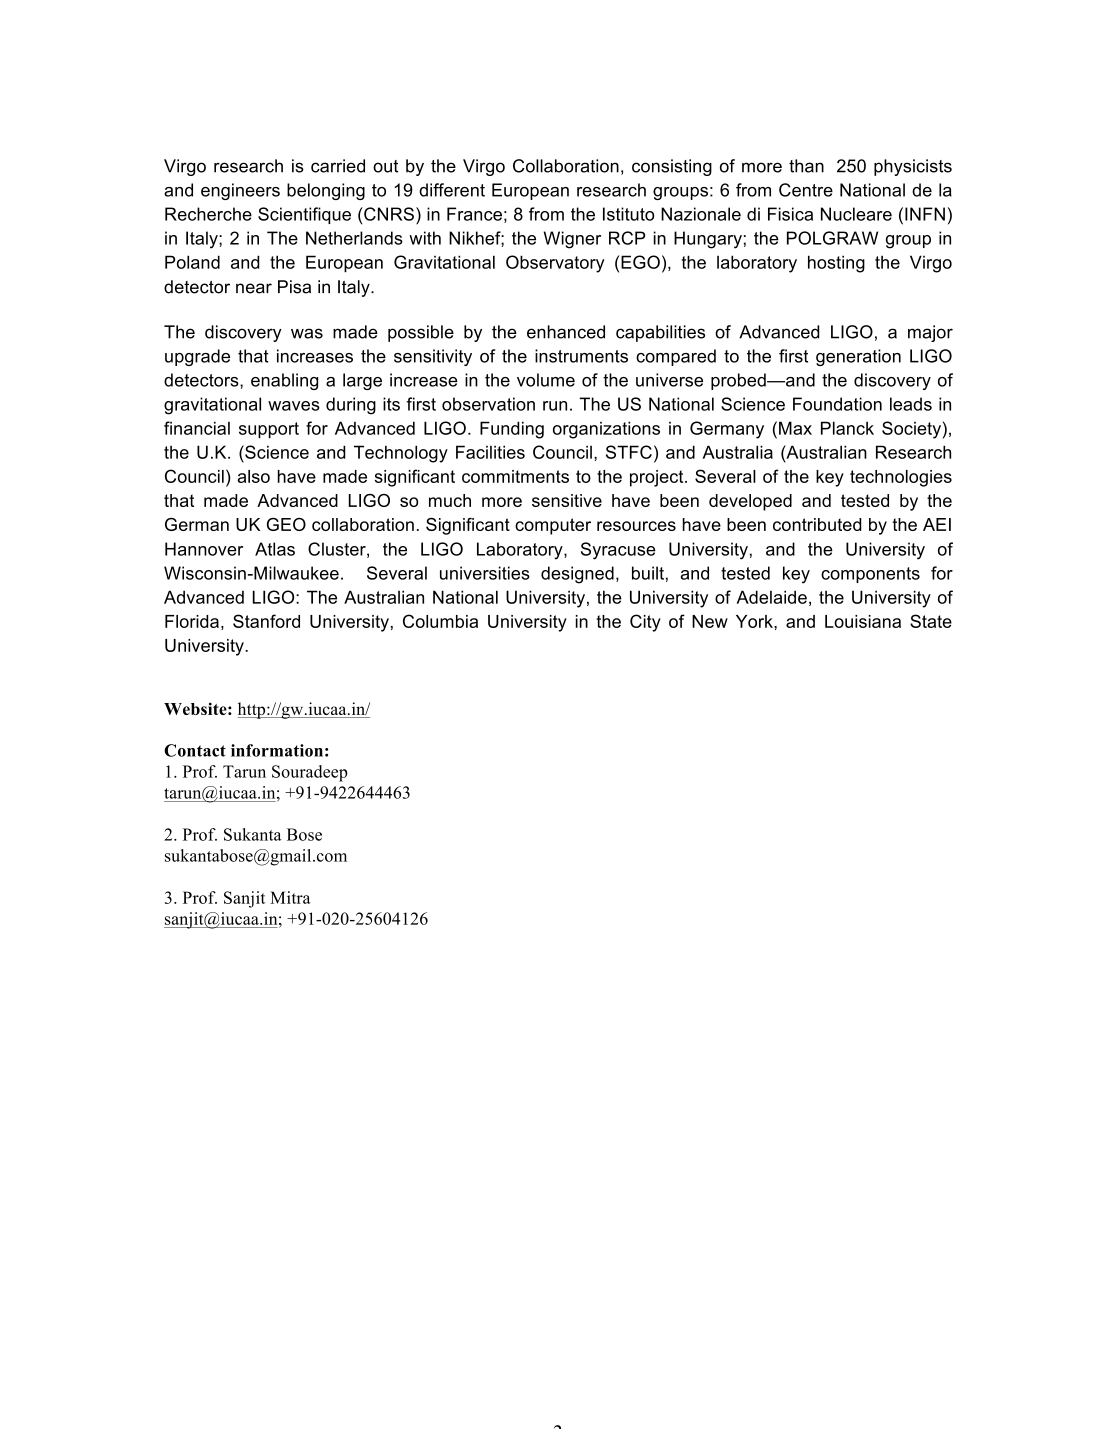  Describe the element at coordinates (195, 750) in the document. I see `Contact` at that location.
